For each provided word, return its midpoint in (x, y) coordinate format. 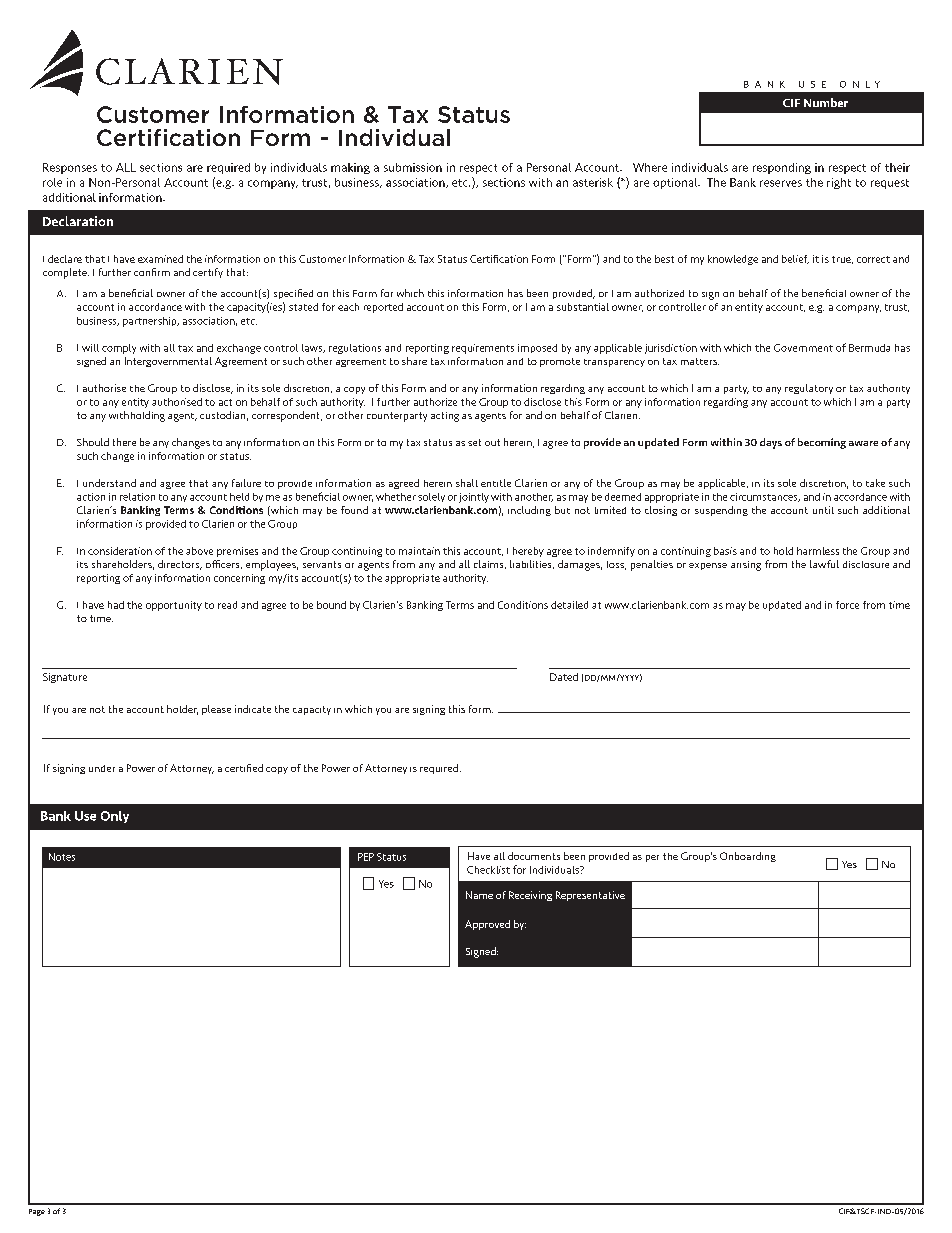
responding (782, 168)
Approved (487, 925)
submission (413, 167)
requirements (483, 349)
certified (244, 768)
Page (37, 1212)
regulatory (809, 389)
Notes (62, 857)
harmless (818, 551)
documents (534, 856)
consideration (120, 551)
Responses (70, 168)
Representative (590, 896)
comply (119, 349)
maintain (419, 551)
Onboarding (748, 857)
